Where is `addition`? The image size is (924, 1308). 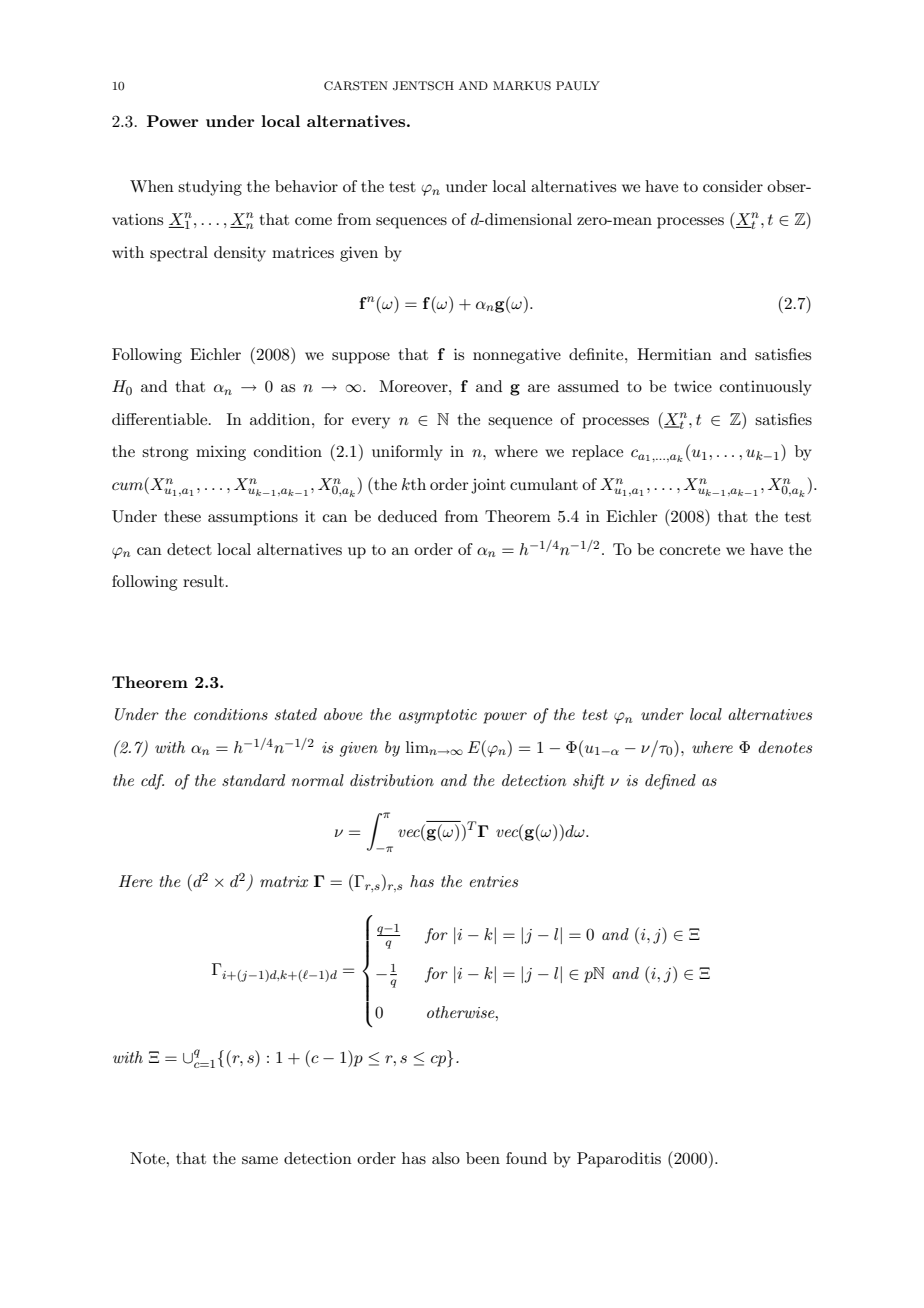
addition is located at coordinates (281, 419).
